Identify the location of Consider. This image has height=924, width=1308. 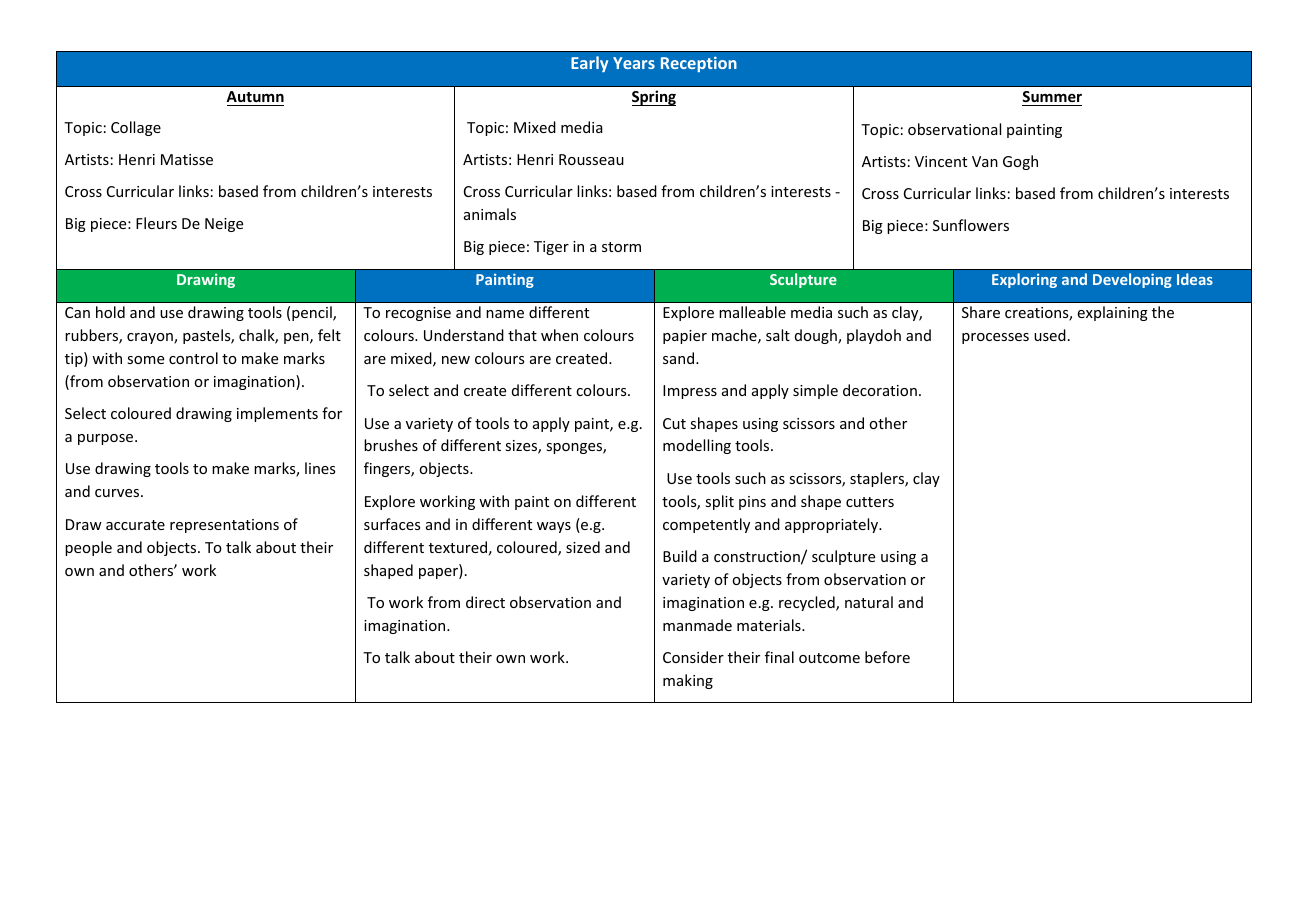
(693, 657).
